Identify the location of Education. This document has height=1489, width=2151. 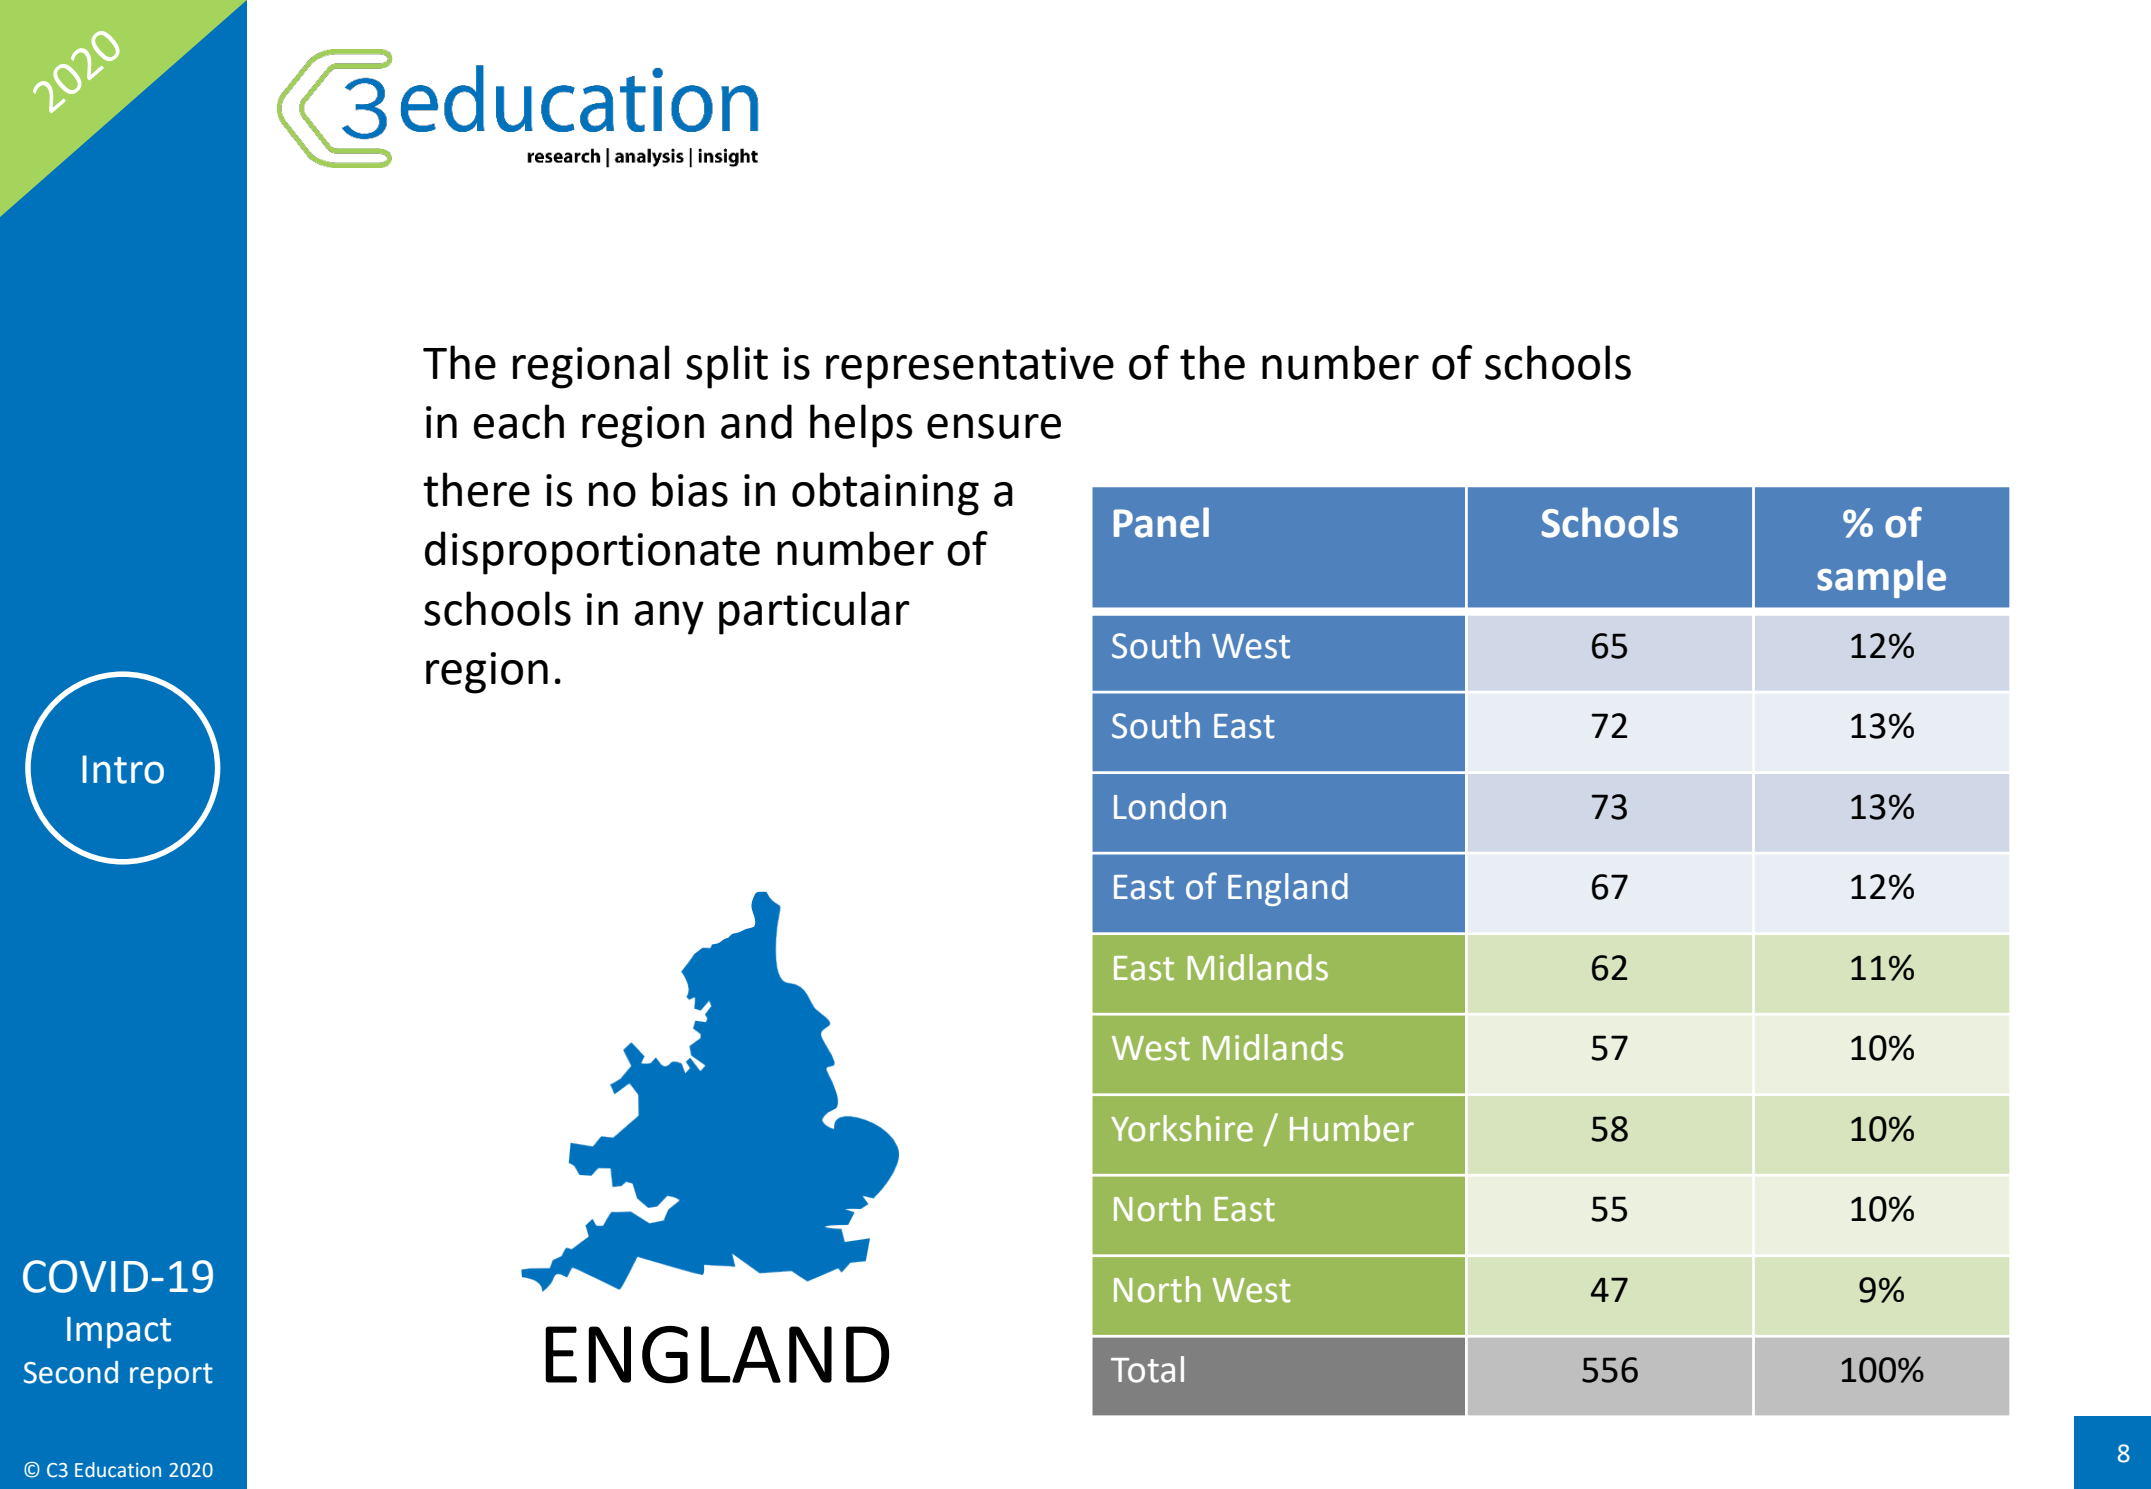
(118, 1470).
